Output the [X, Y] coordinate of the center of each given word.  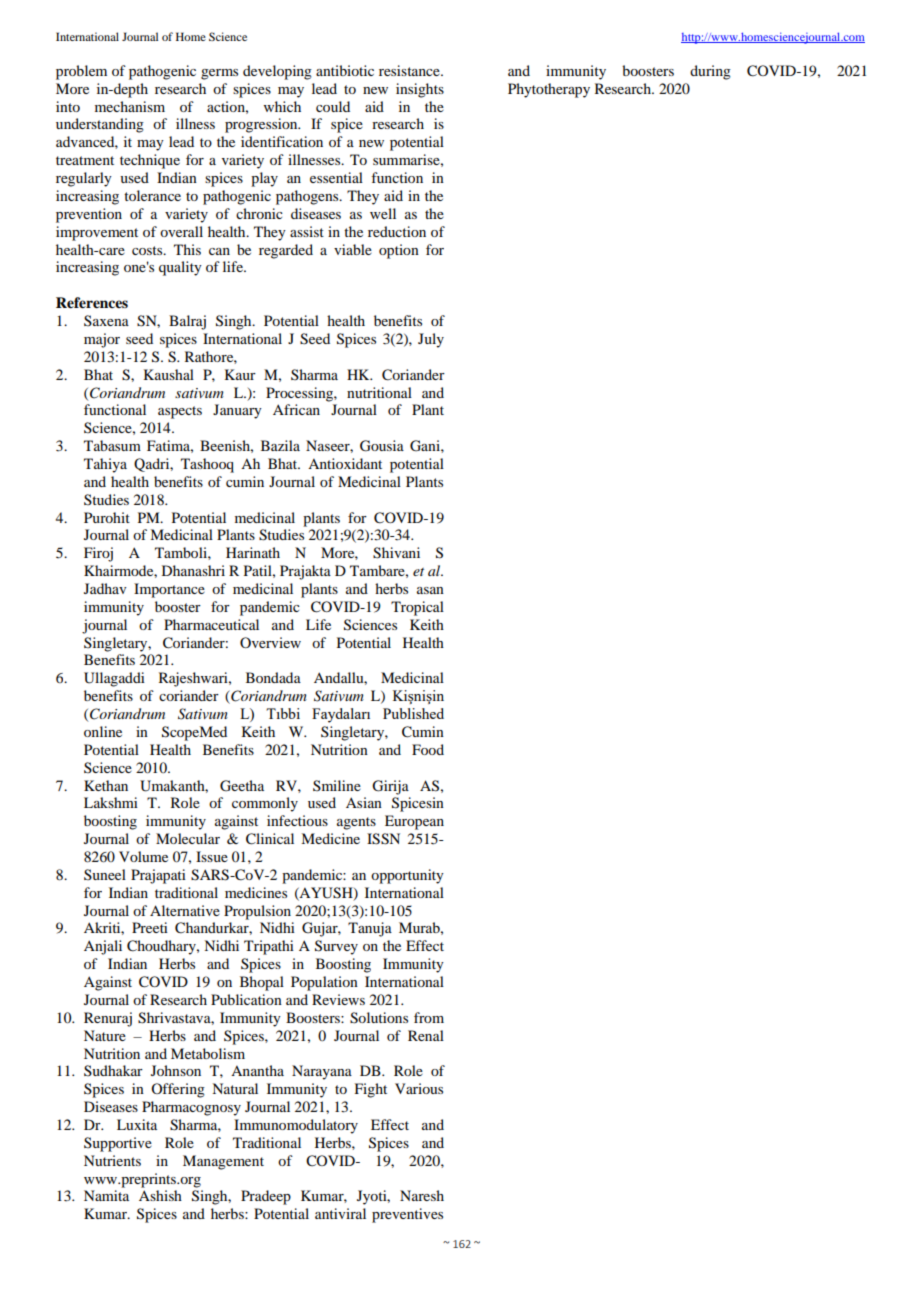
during [710, 72]
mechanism [130, 106]
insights [420, 90]
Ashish [160, 1195]
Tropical [417, 608]
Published [413, 713]
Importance [169, 590]
